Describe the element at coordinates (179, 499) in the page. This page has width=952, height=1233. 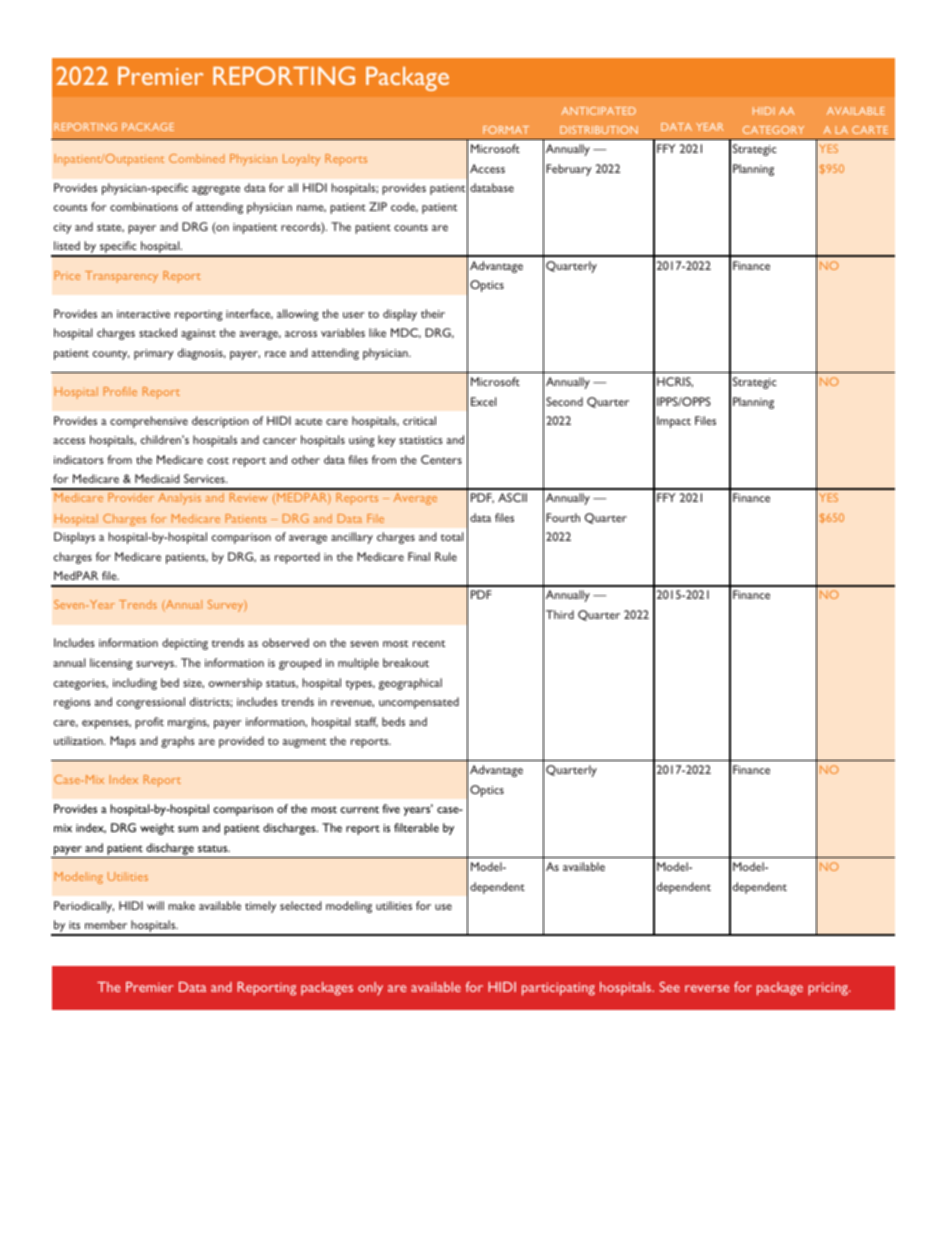
I see `Analysis` at that location.
